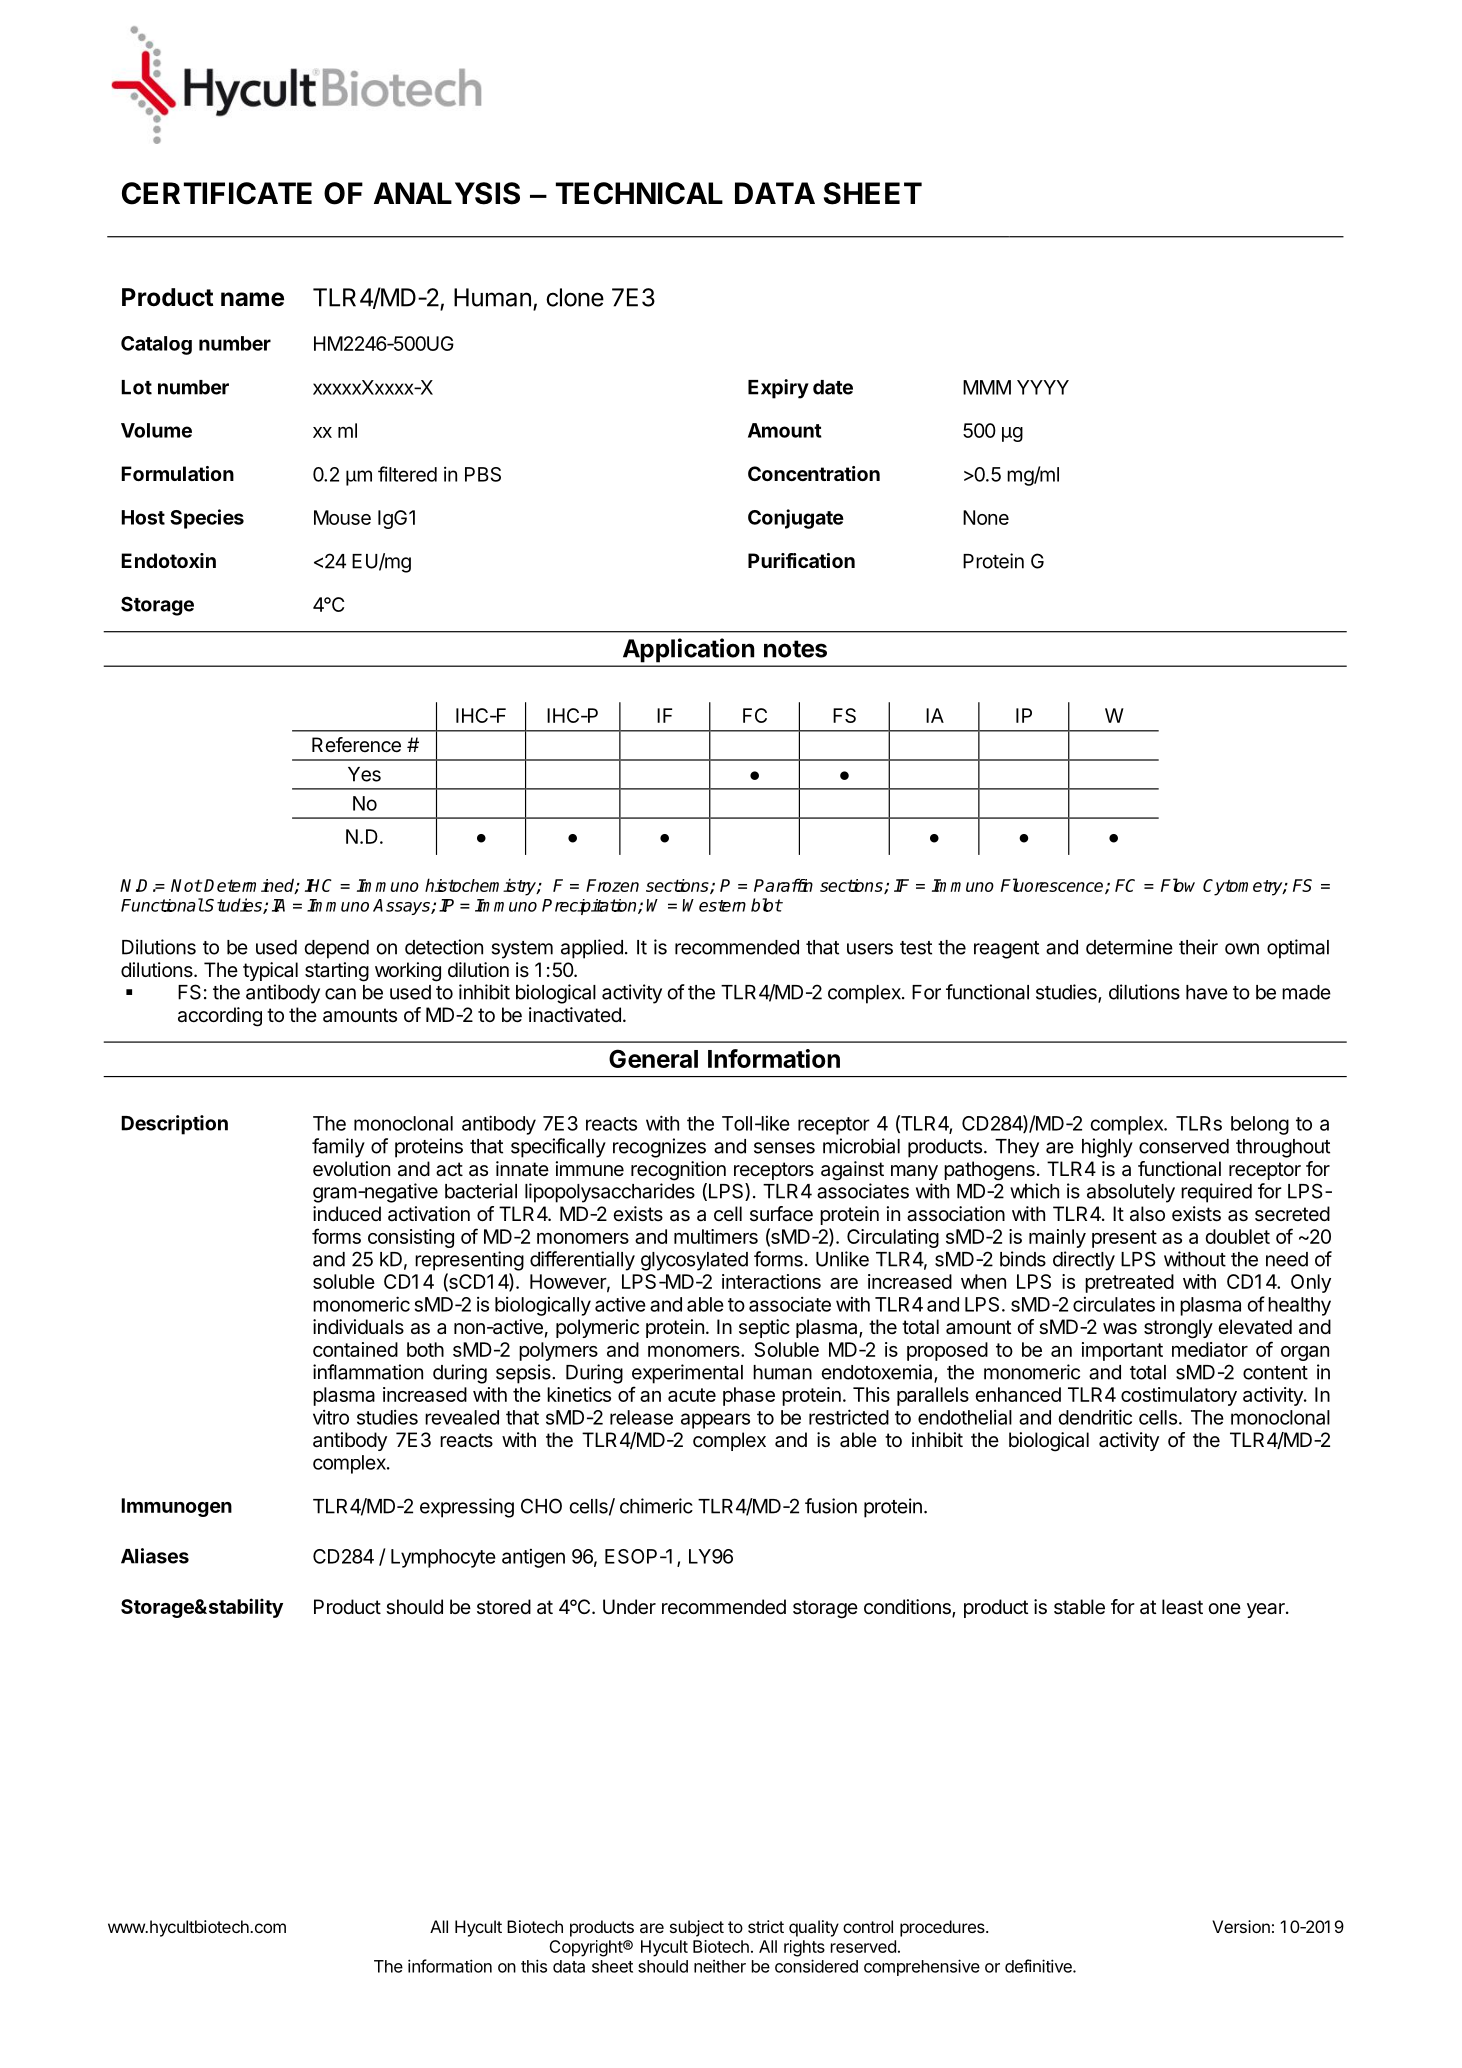 The width and height of the screenshot is (1462, 2068). Describe the element at coordinates (1241, 1926) in the screenshot. I see `Version` at that location.
